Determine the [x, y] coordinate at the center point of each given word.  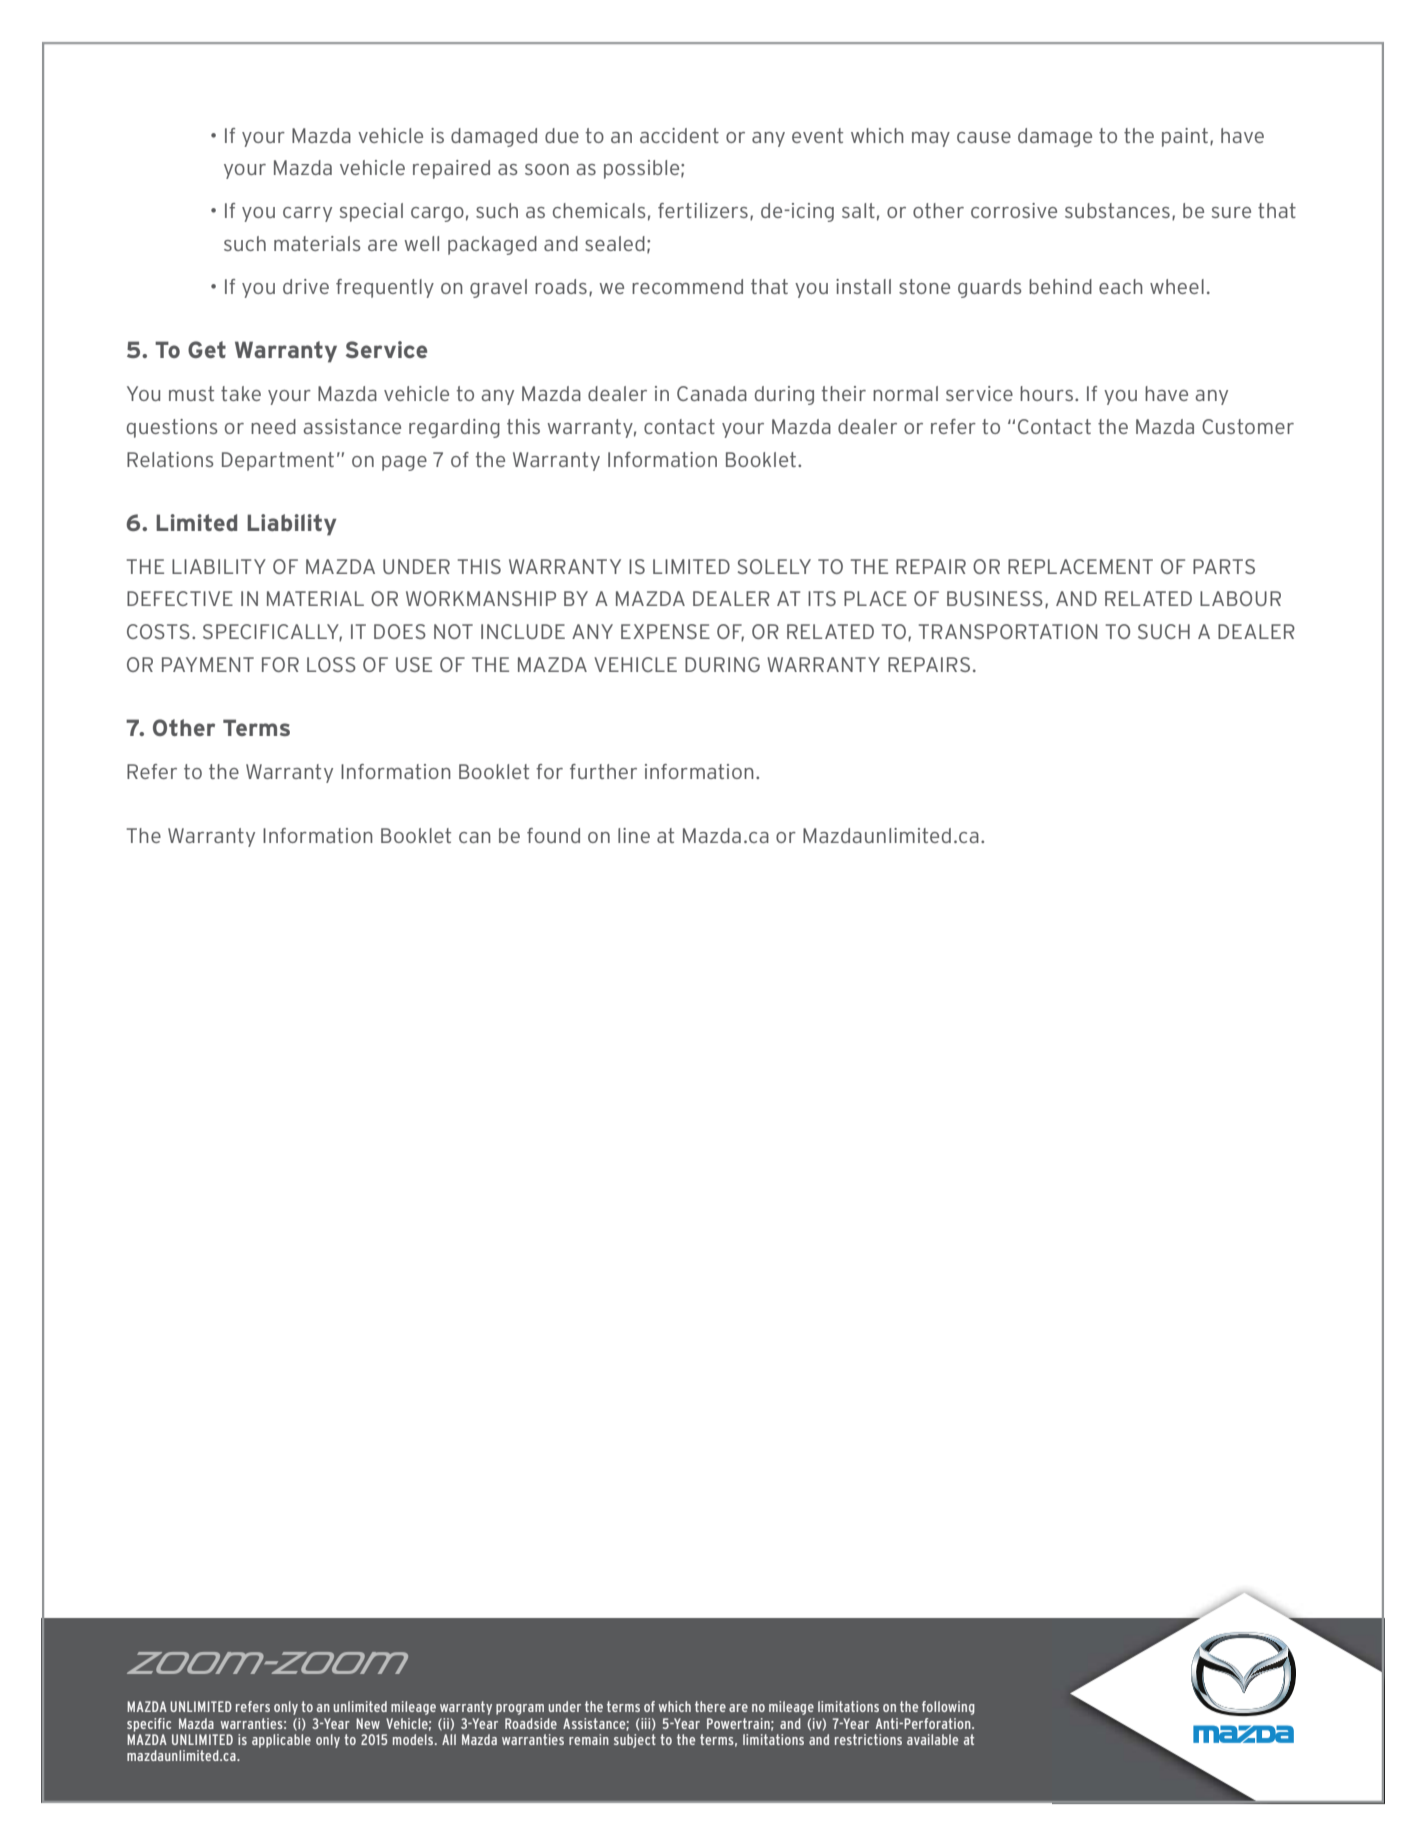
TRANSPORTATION [1007, 631]
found [553, 835]
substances [1117, 210]
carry [307, 214]
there [710, 1706]
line [634, 835]
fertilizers [703, 210]
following [948, 1708]
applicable [281, 1741]
